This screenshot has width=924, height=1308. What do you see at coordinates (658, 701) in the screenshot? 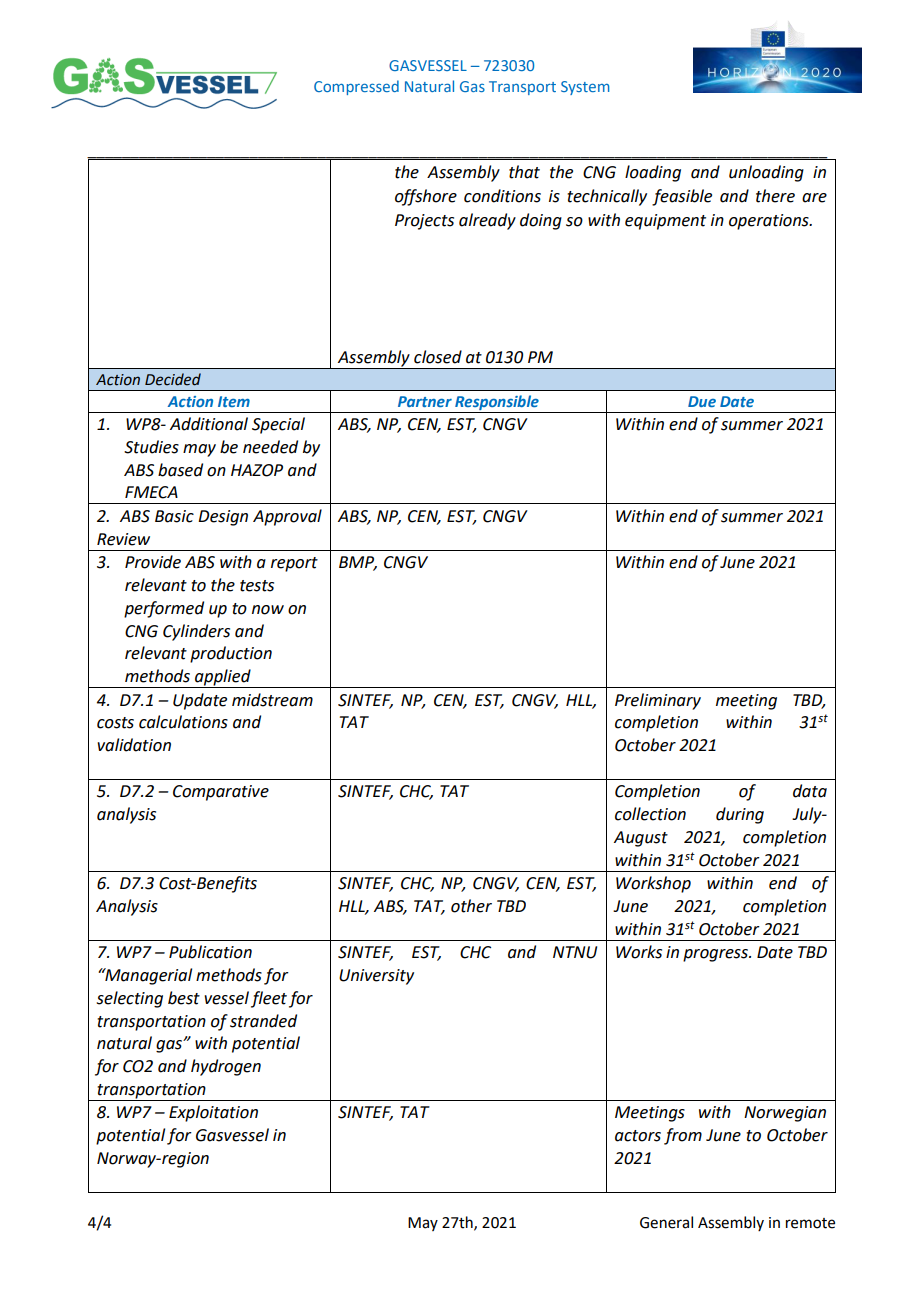
I see `Preliminary` at bounding box center [658, 701].
